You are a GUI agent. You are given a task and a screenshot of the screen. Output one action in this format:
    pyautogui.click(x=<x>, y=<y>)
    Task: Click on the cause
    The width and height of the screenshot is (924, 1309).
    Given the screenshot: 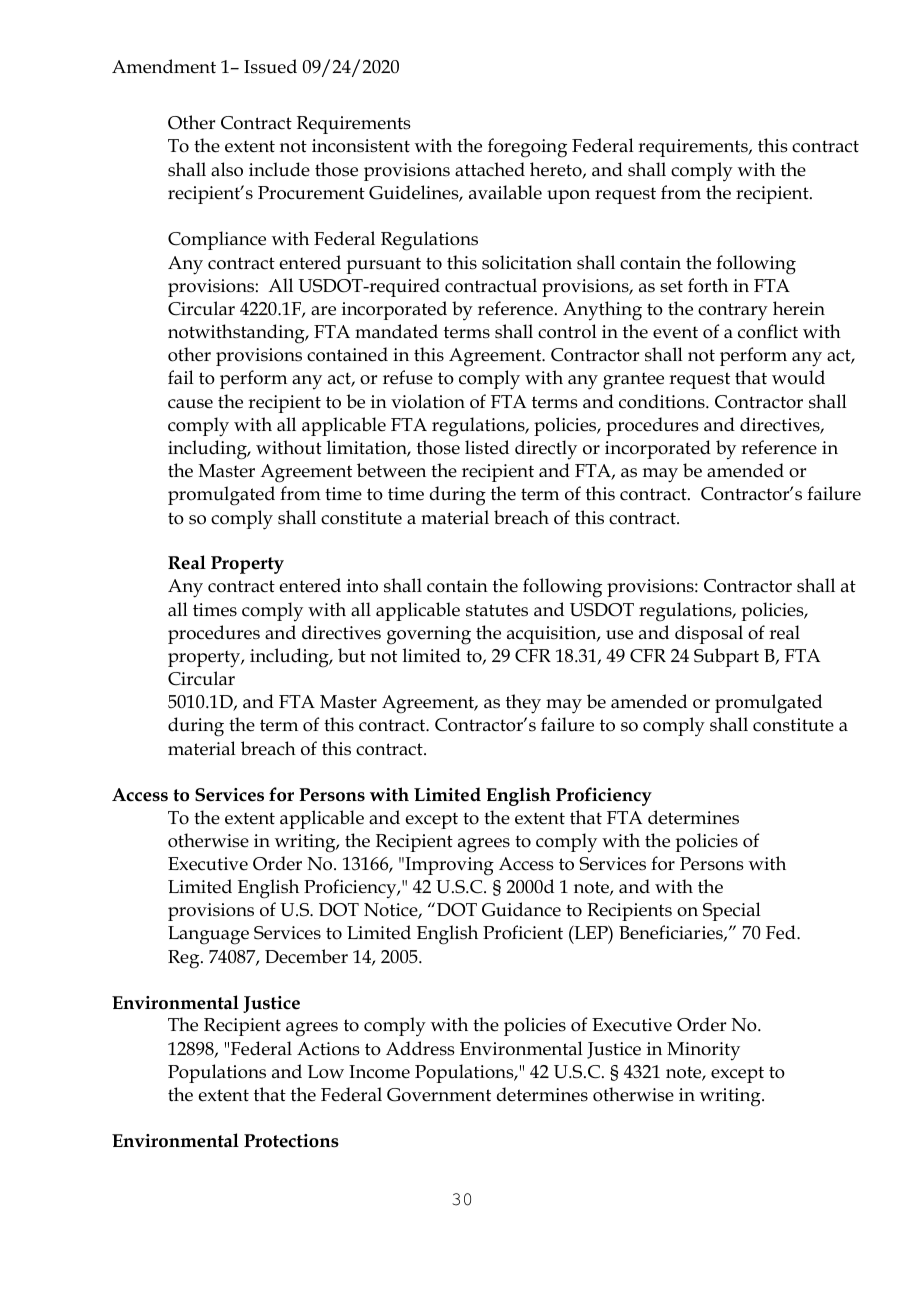 What is the action you would take?
    pyautogui.click(x=190, y=404)
